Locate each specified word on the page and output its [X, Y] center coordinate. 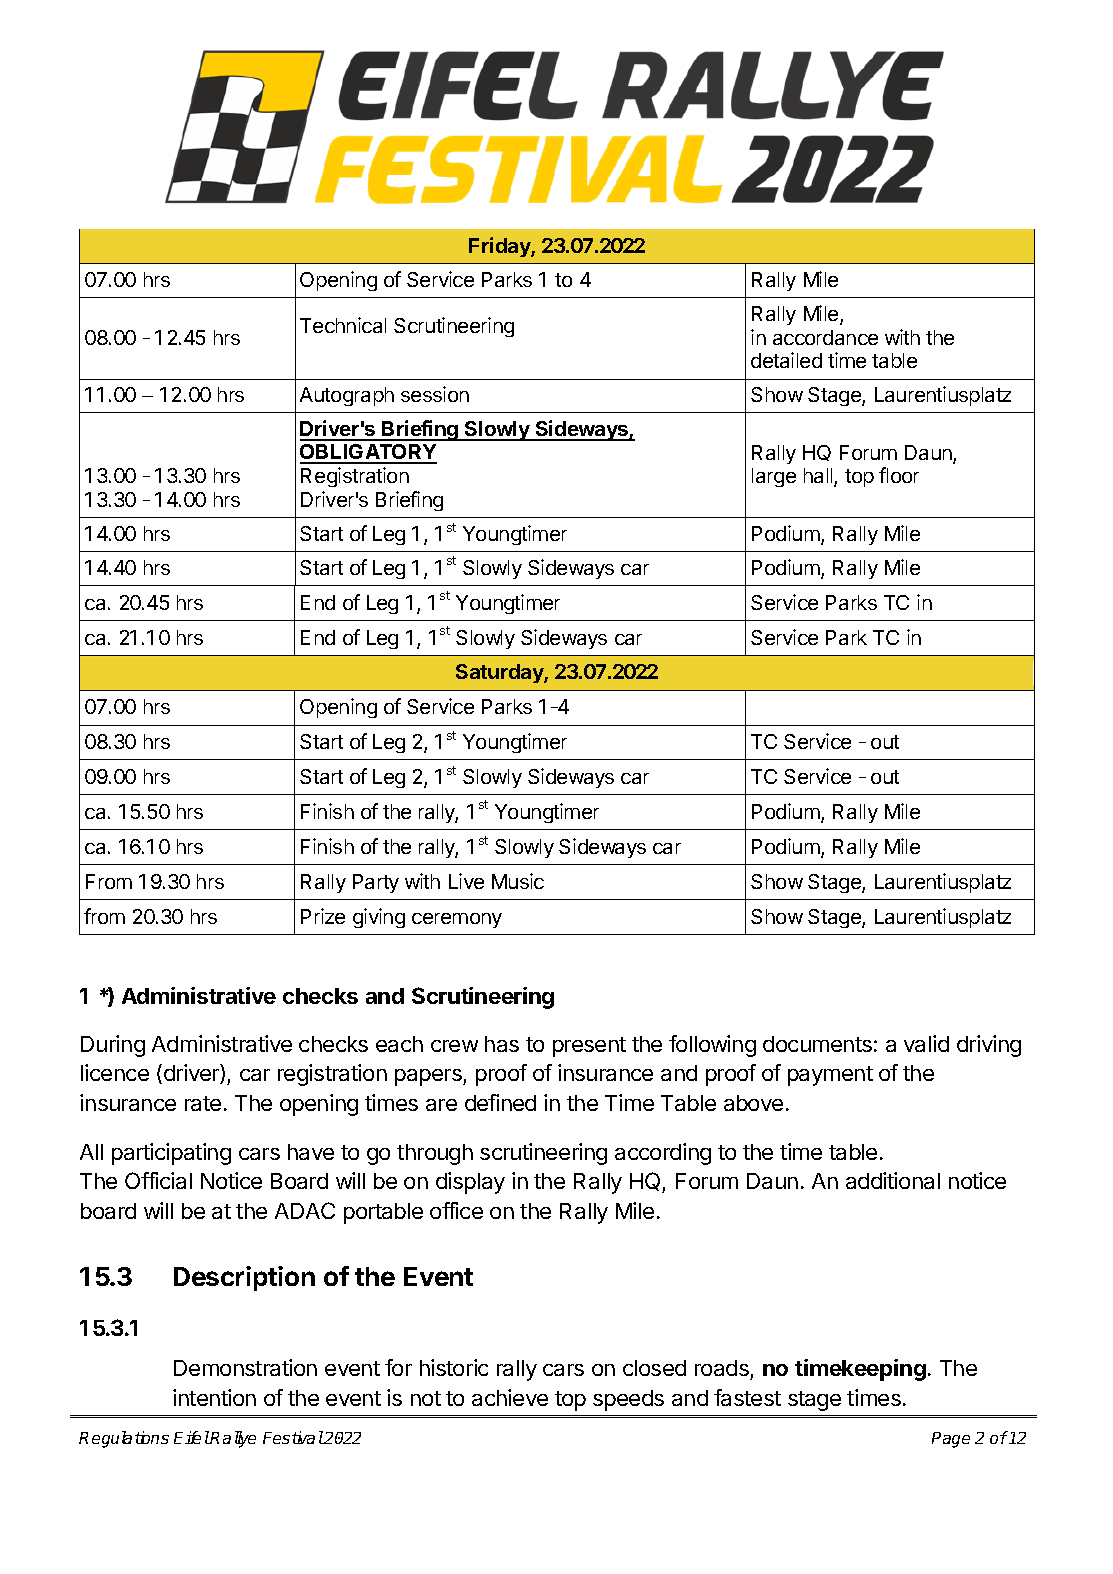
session [435, 394]
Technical [343, 325]
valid [926, 1043]
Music [518, 881]
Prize [323, 916]
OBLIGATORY [368, 453]
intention [214, 1397]
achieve [510, 1397]
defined [500, 1102]
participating [171, 1154]
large [774, 477]
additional [893, 1180]
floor [899, 475]
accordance [825, 337]
